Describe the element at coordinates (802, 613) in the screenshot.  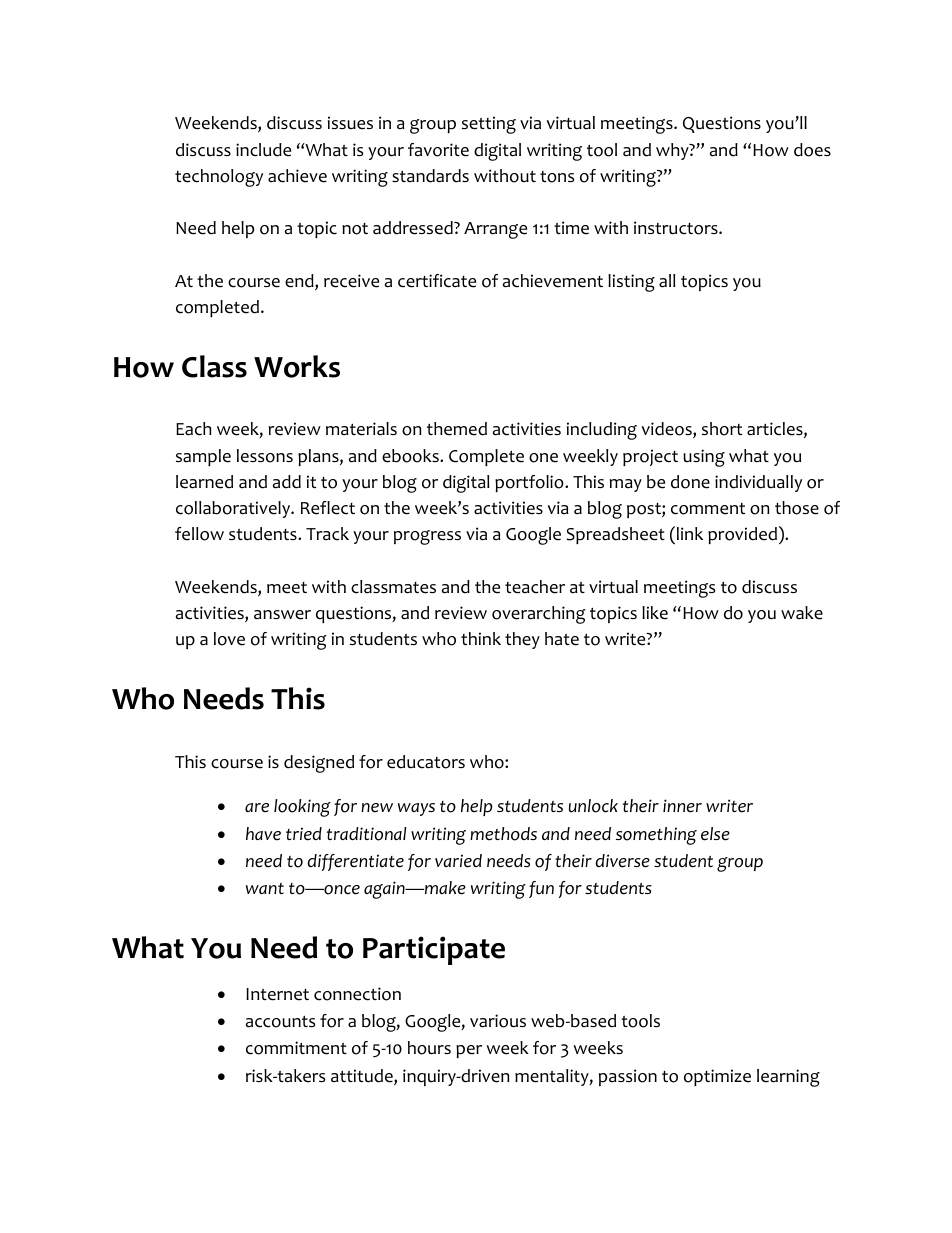
I see `wake` at that location.
